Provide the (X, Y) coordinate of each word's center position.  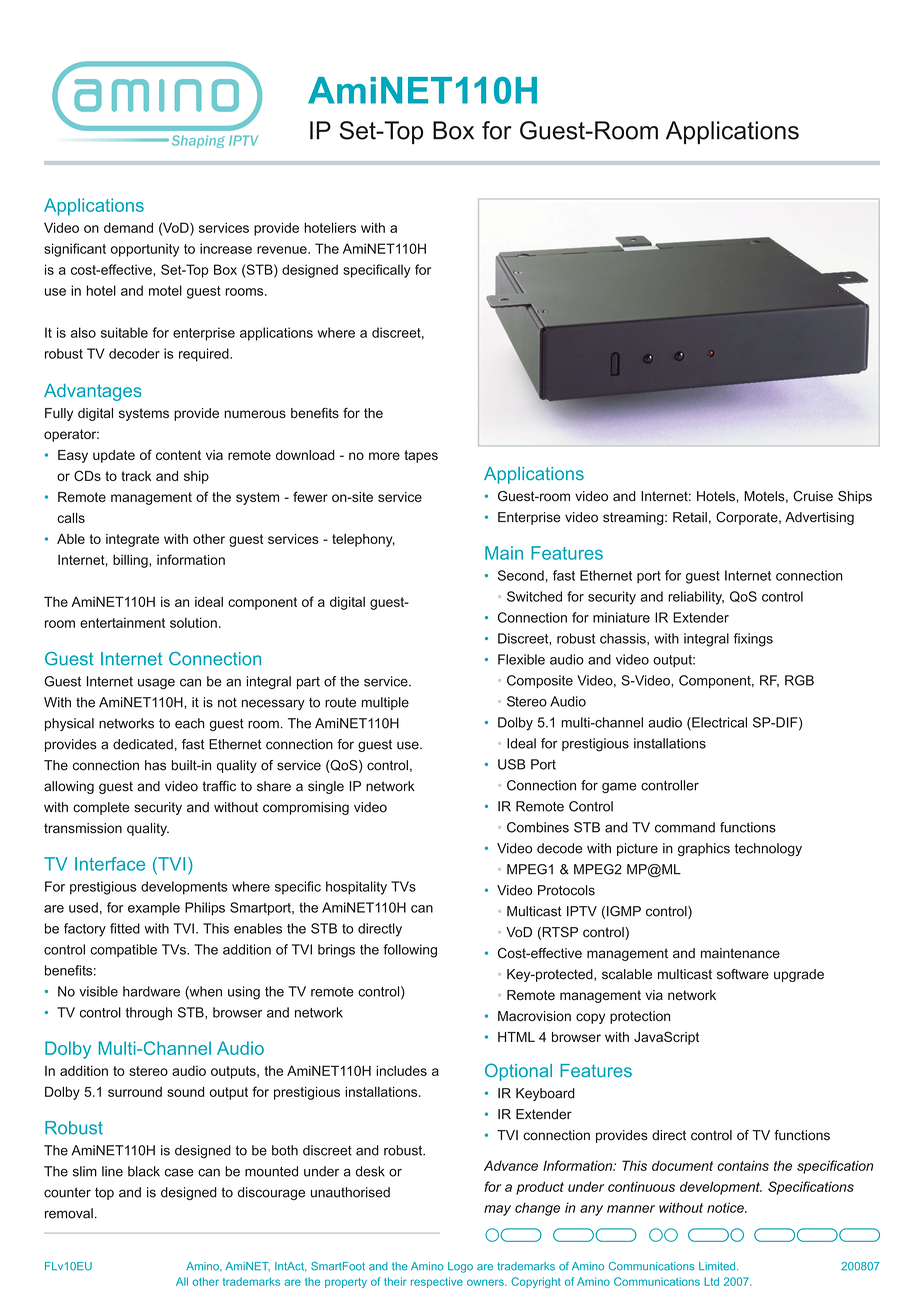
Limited (718, 1266)
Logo (460, 1267)
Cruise (813, 496)
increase (226, 248)
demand (128, 227)
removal (69, 1213)
